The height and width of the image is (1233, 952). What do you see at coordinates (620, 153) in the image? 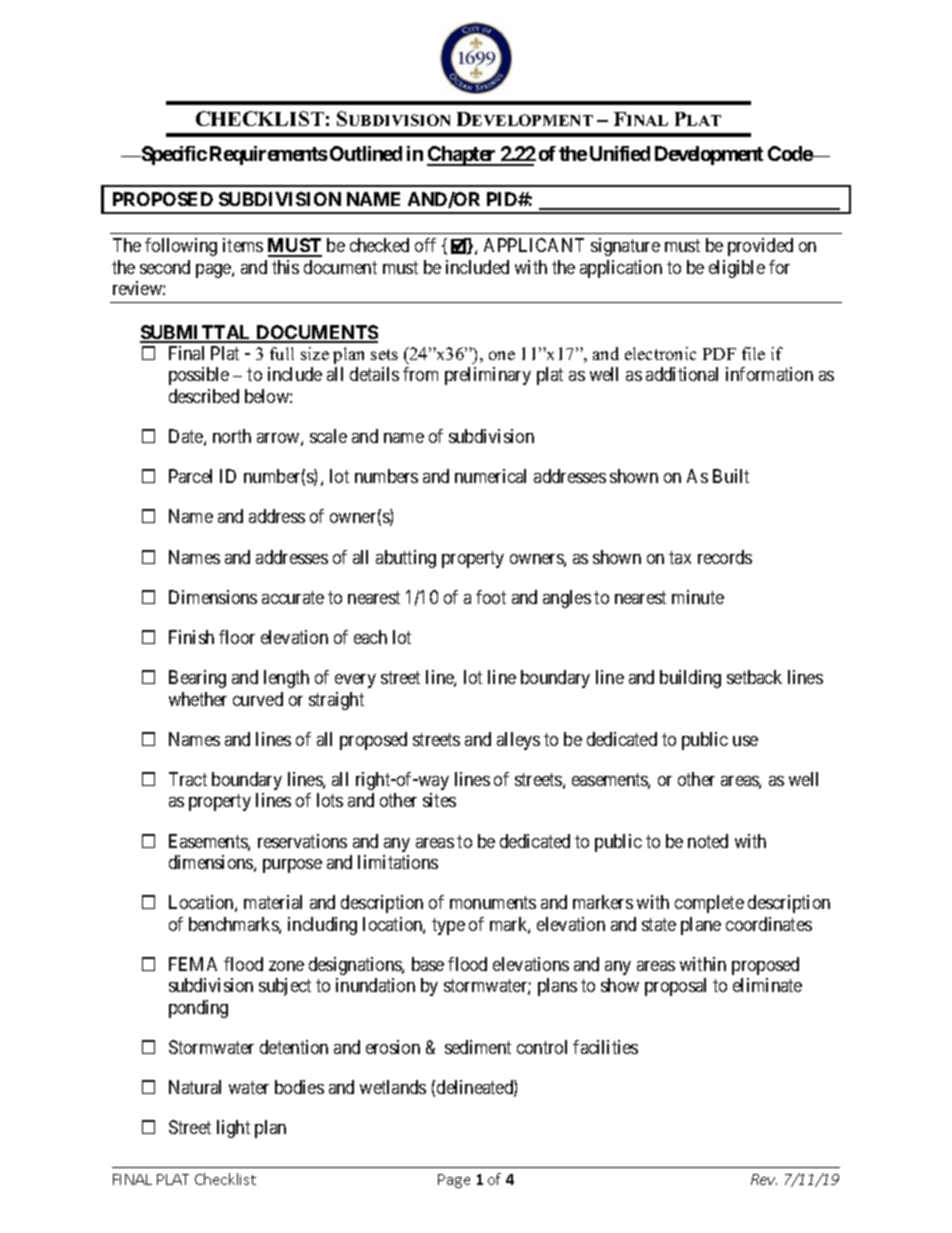
I see `Unified` at bounding box center [620, 153].
